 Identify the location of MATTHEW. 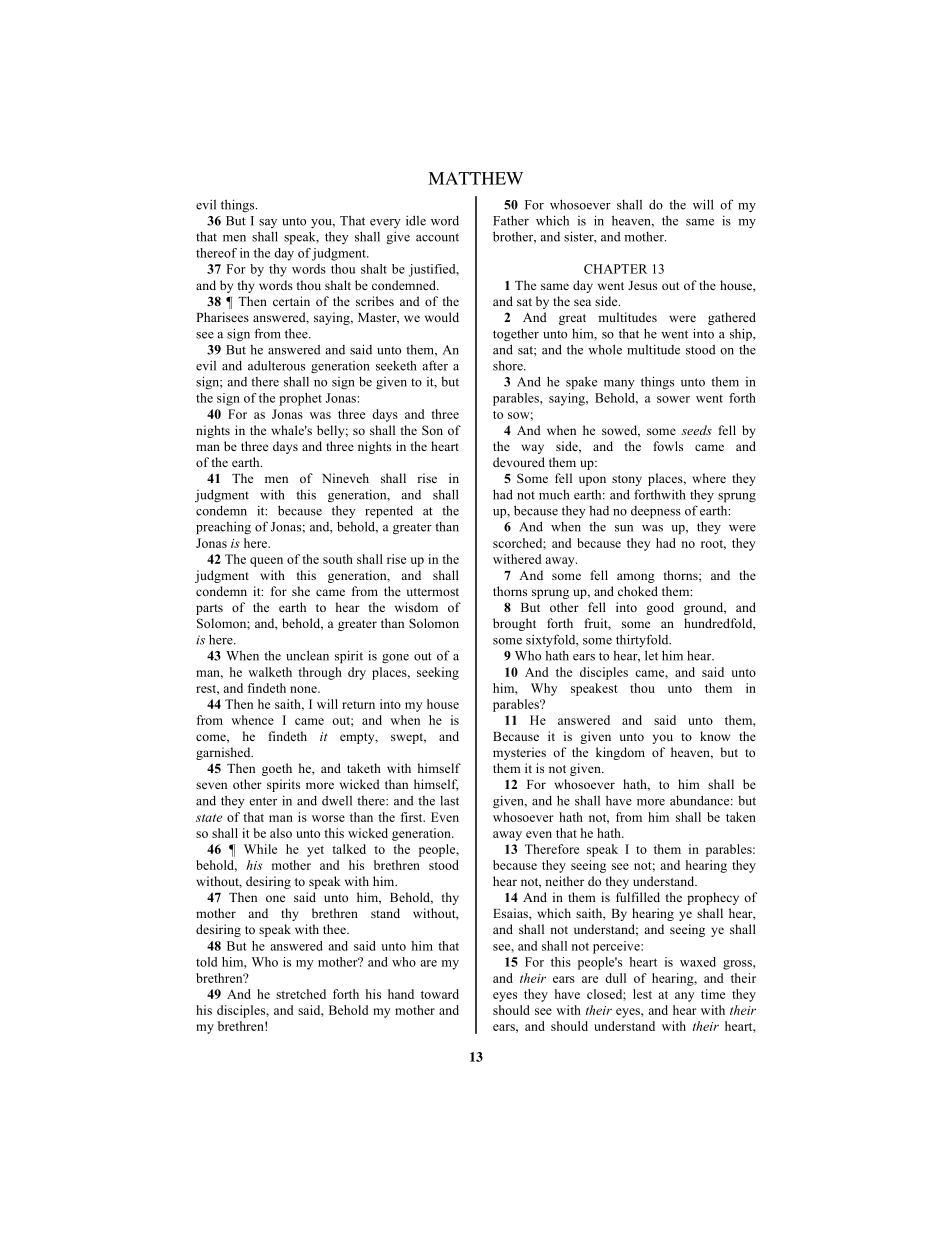
(475, 178).
